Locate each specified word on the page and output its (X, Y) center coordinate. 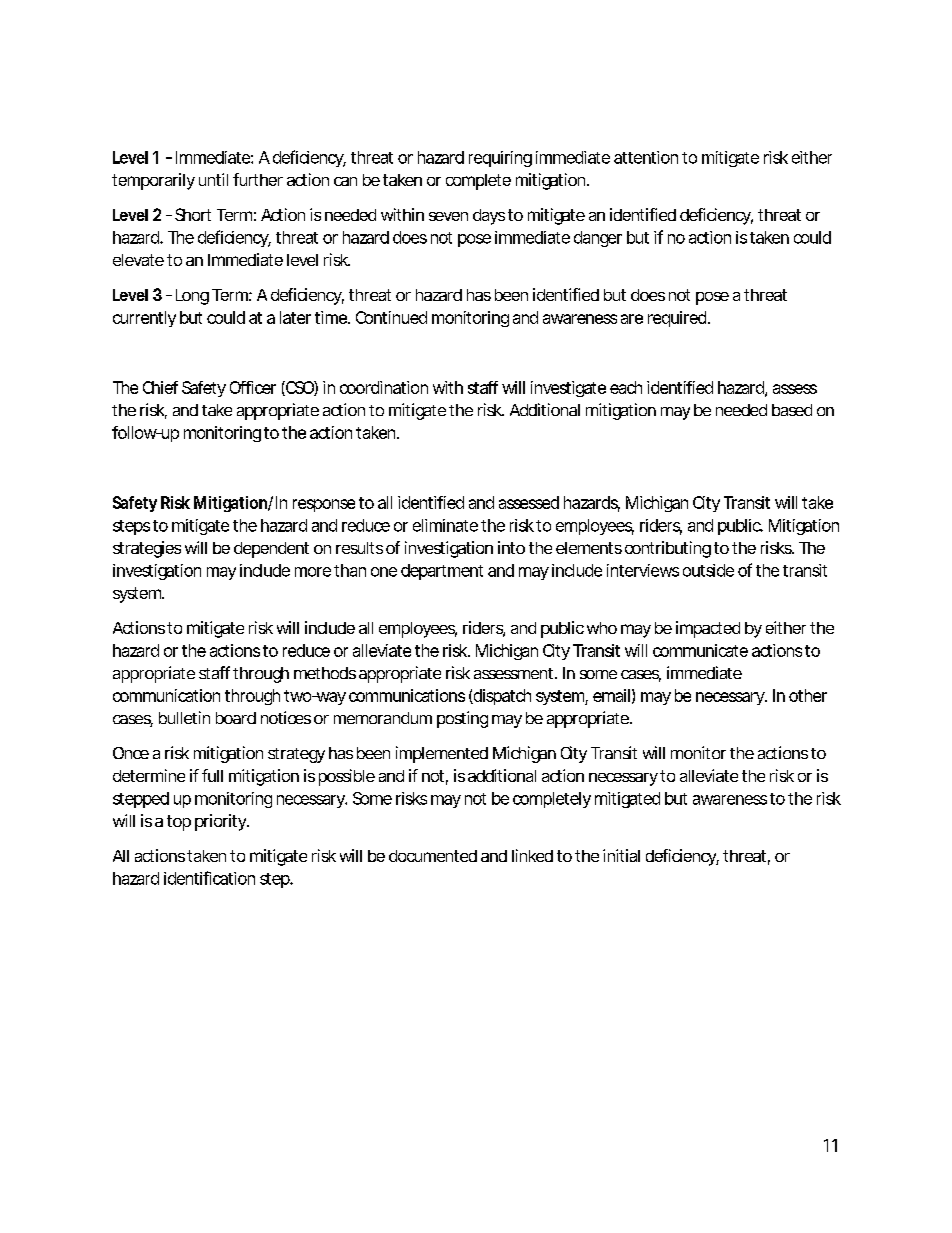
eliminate (445, 525)
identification (209, 878)
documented (433, 856)
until (213, 179)
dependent (271, 550)
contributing (668, 549)
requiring (500, 159)
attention (646, 157)
